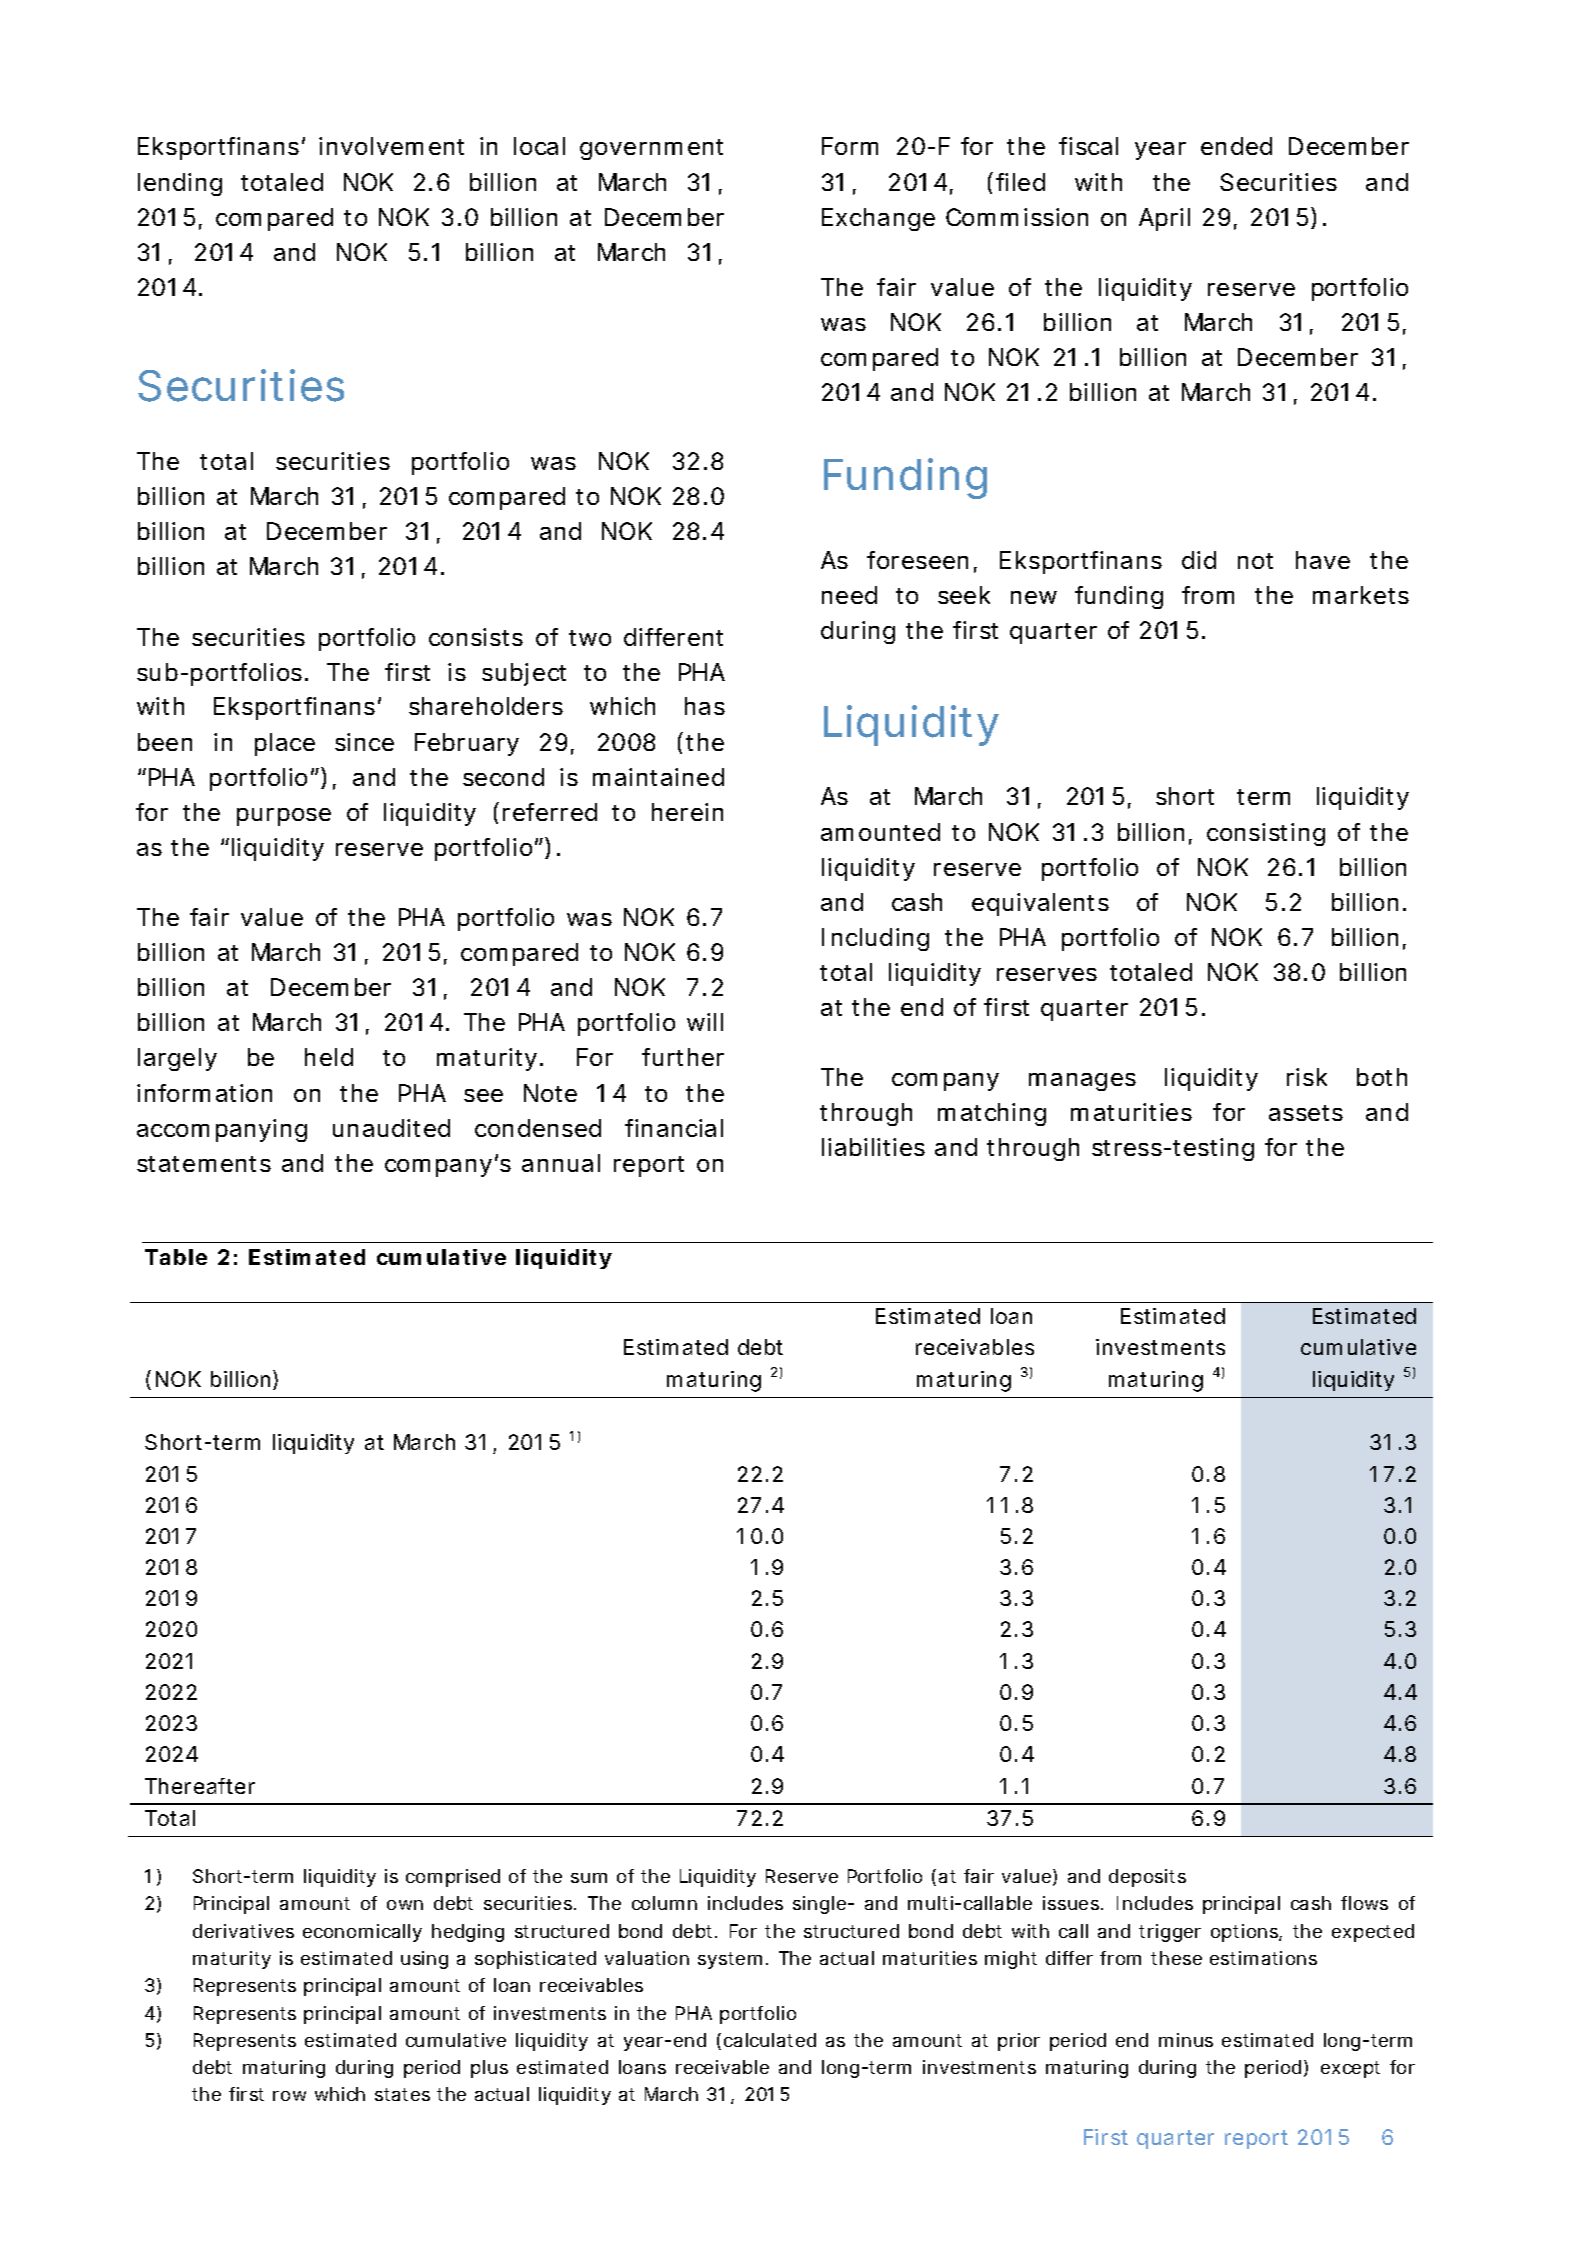  I want to click on row, so click(289, 2096).
